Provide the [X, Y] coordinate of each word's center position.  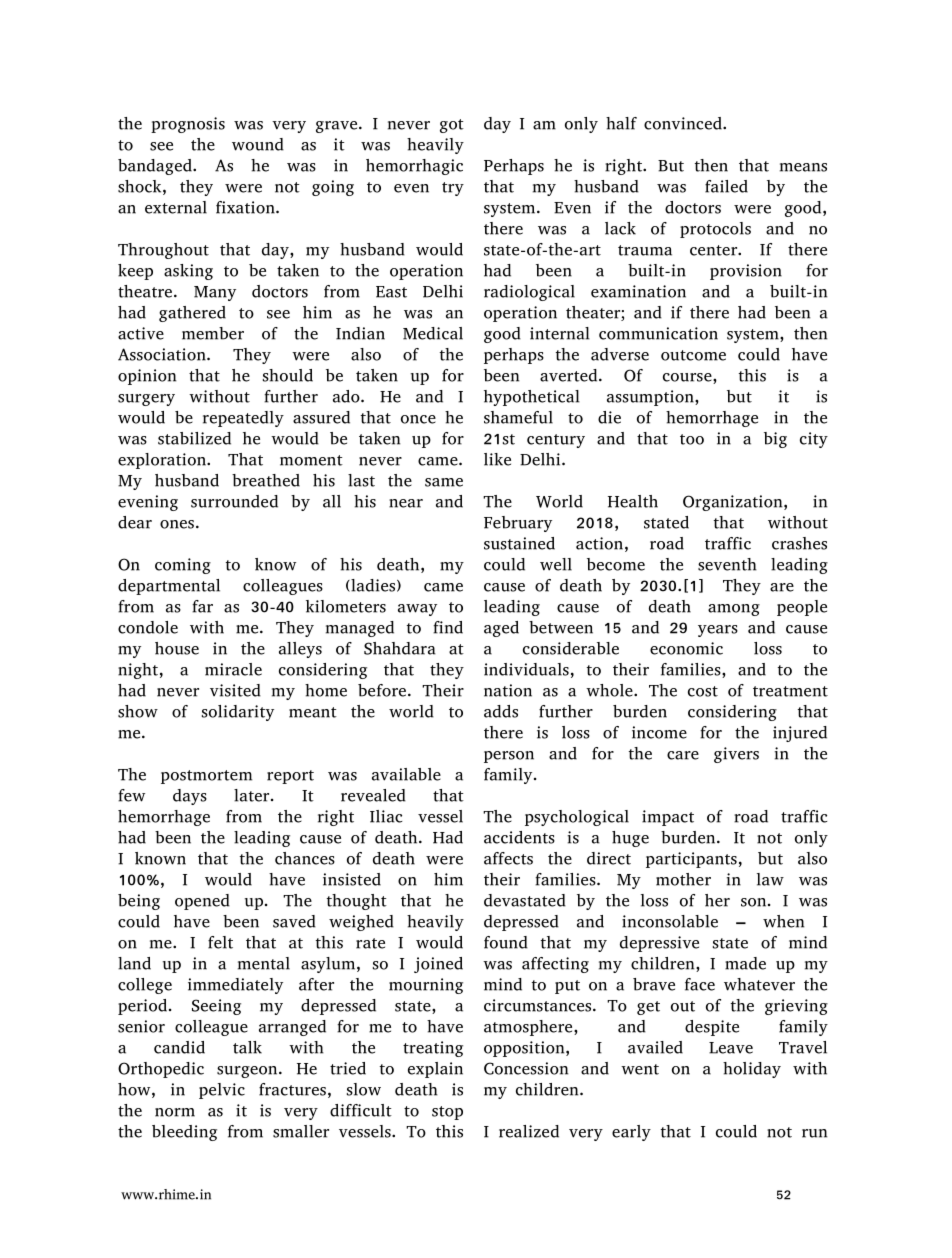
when [783, 921]
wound [258, 144]
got [452, 126]
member [213, 333]
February [518, 524]
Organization [734, 503]
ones [177, 524]
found [506, 942]
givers [736, 755]
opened [202, 902]
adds [501, 711]
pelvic [222, 1091]
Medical [433, 333]
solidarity [238, 713]
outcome [693, 355]
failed [726, 186]
